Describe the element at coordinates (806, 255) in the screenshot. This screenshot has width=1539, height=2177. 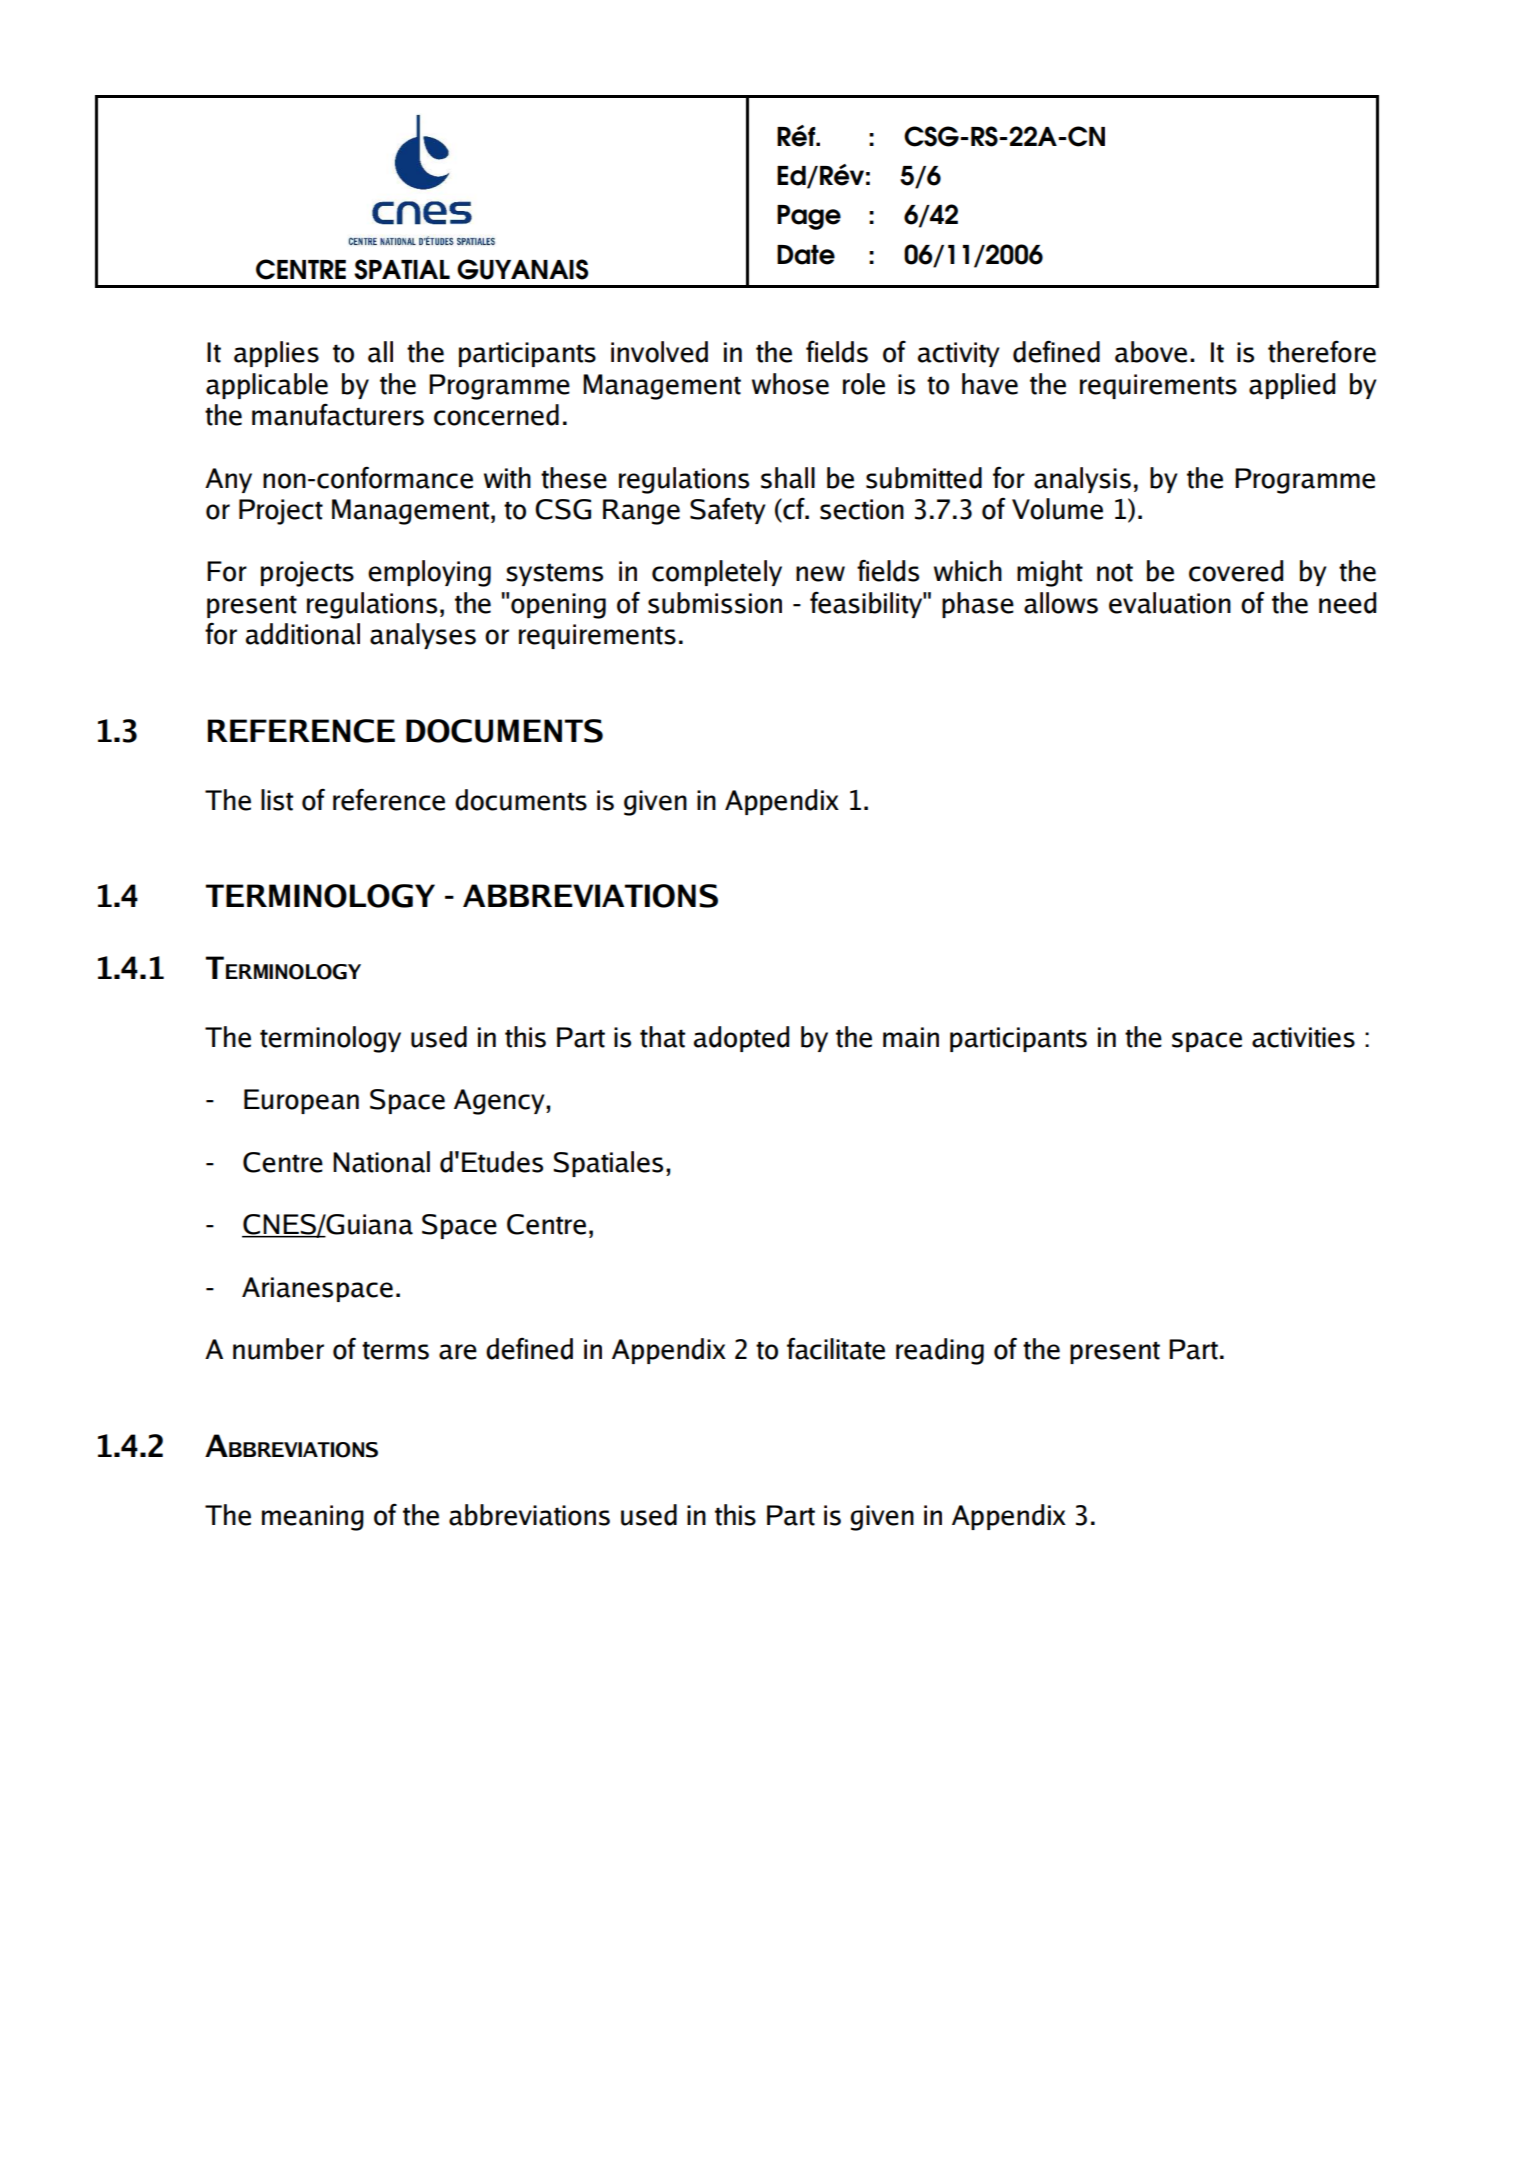
I see `Date` at that location.
